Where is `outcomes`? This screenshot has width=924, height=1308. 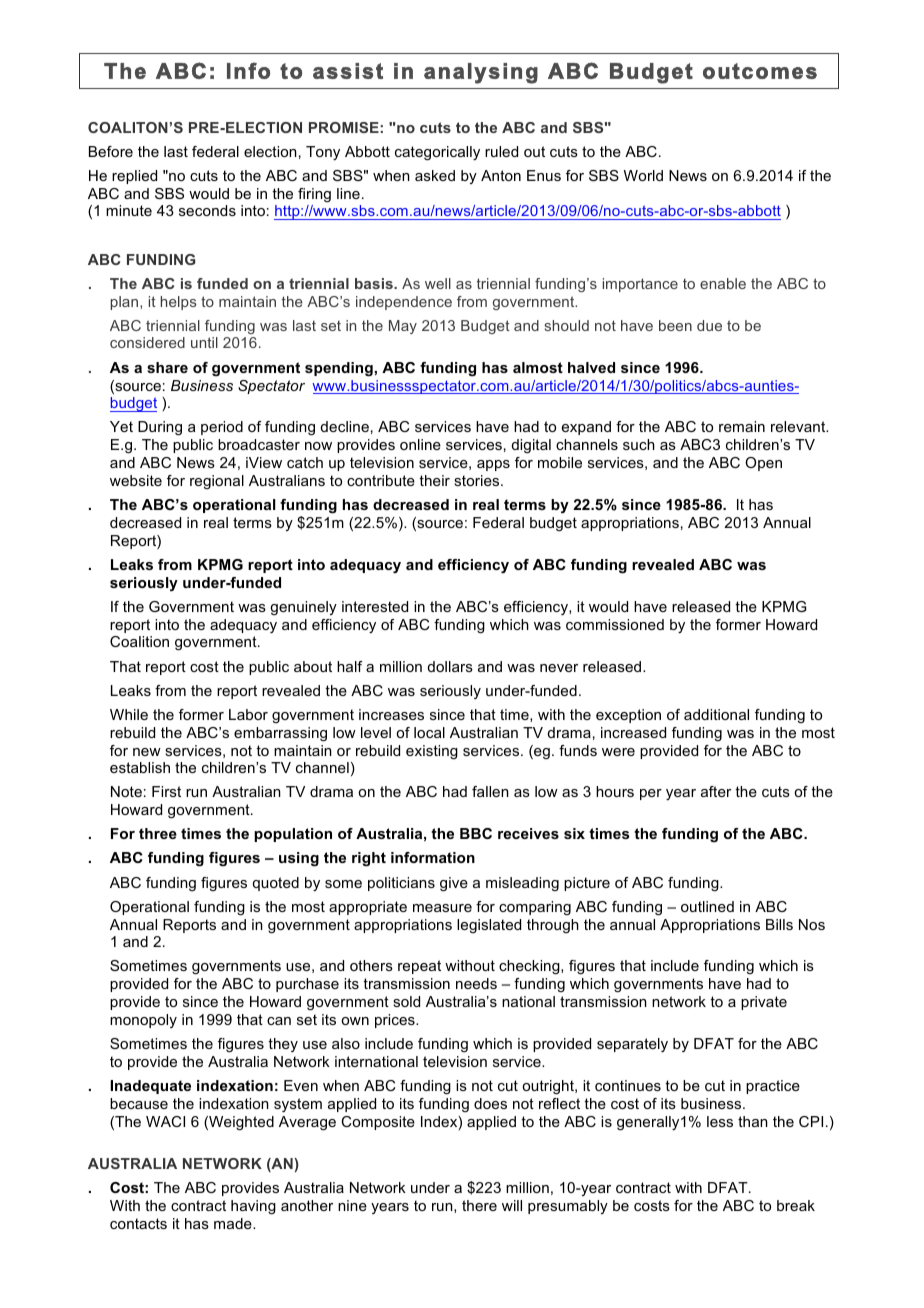
outcomes is located at coordinates (760, 71).
